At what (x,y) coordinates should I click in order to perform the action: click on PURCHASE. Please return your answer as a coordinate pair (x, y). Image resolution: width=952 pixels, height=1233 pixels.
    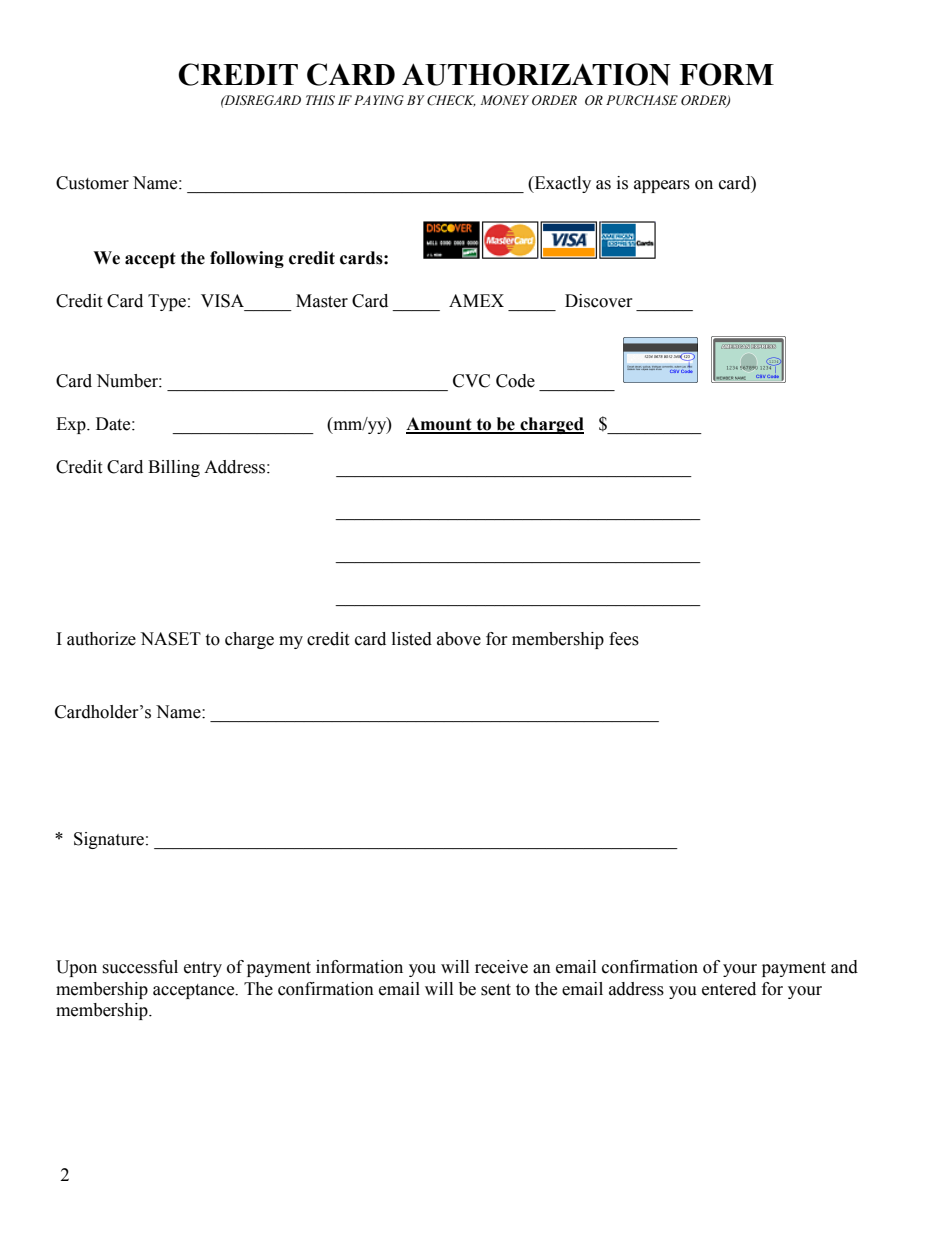
    Looking at the image, I should click on (642, 100).
